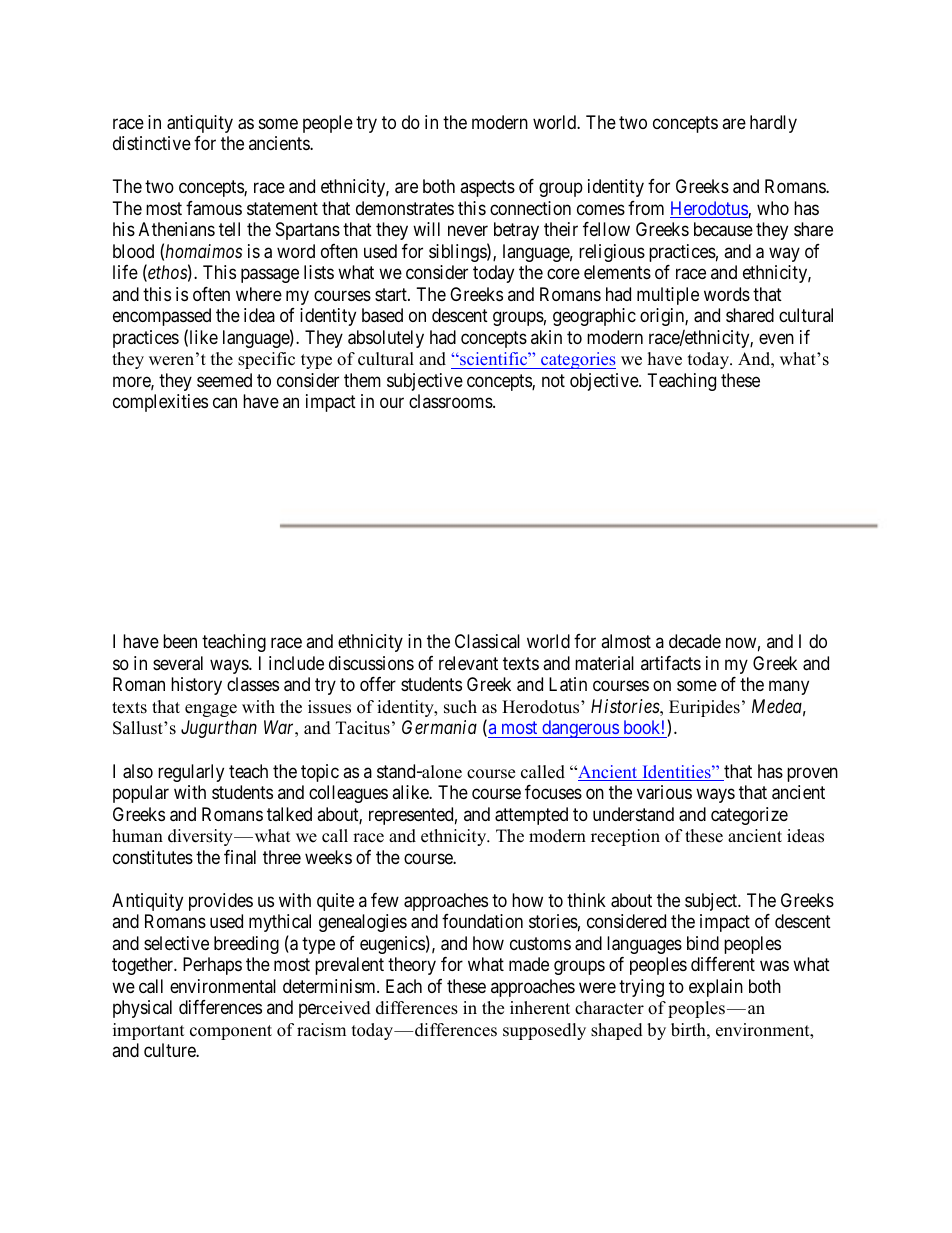  I want to click on aspects, so click(487, 189).
